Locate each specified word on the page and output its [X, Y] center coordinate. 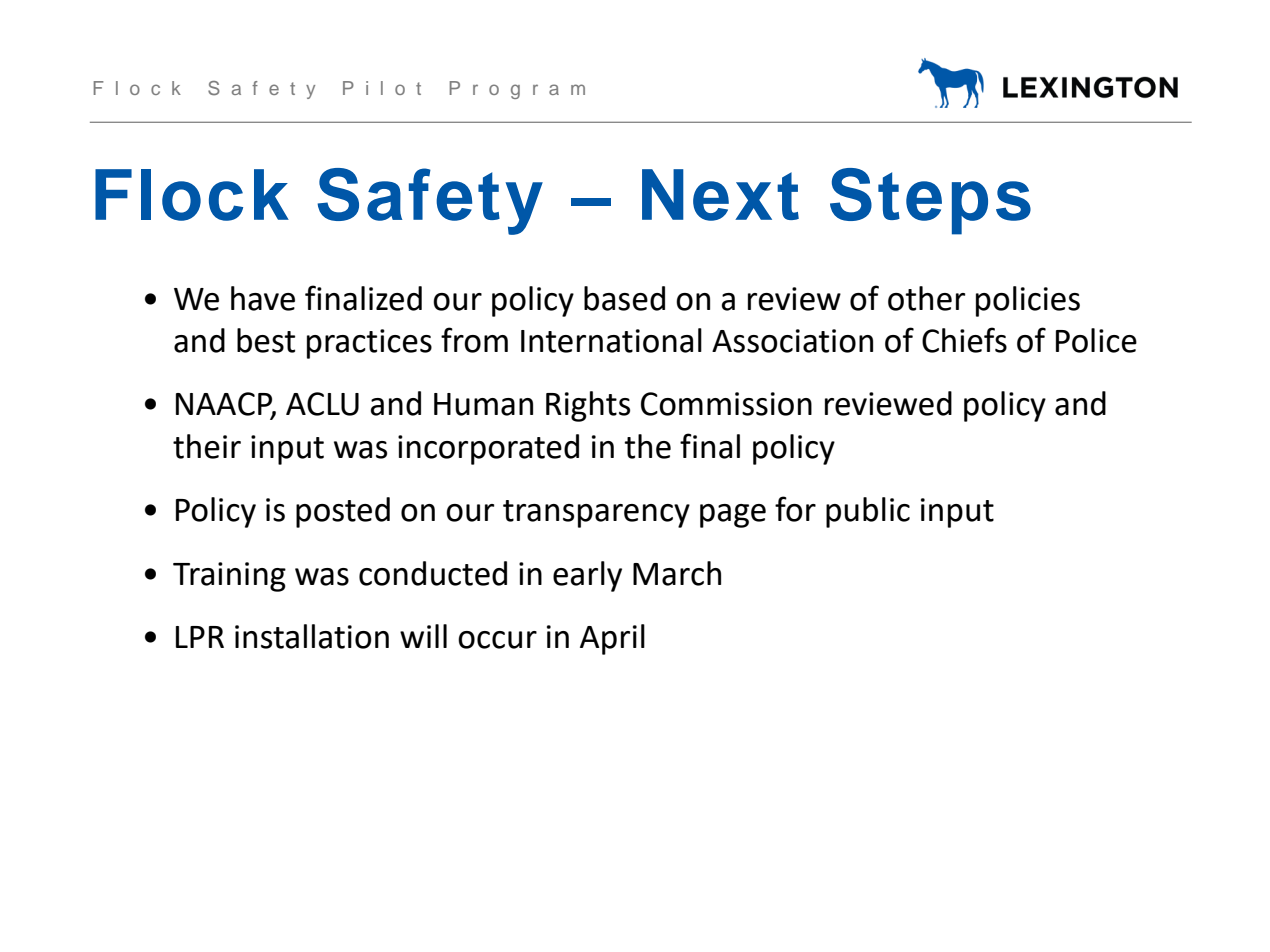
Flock [192, 195]
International [611, 340]
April [612, 639]
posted [343, 512]
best [266, 340]
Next [720, 195]
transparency [596, 514]
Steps [930, 201]
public [868, 512]
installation [312, 636]
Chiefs [964, 340]
